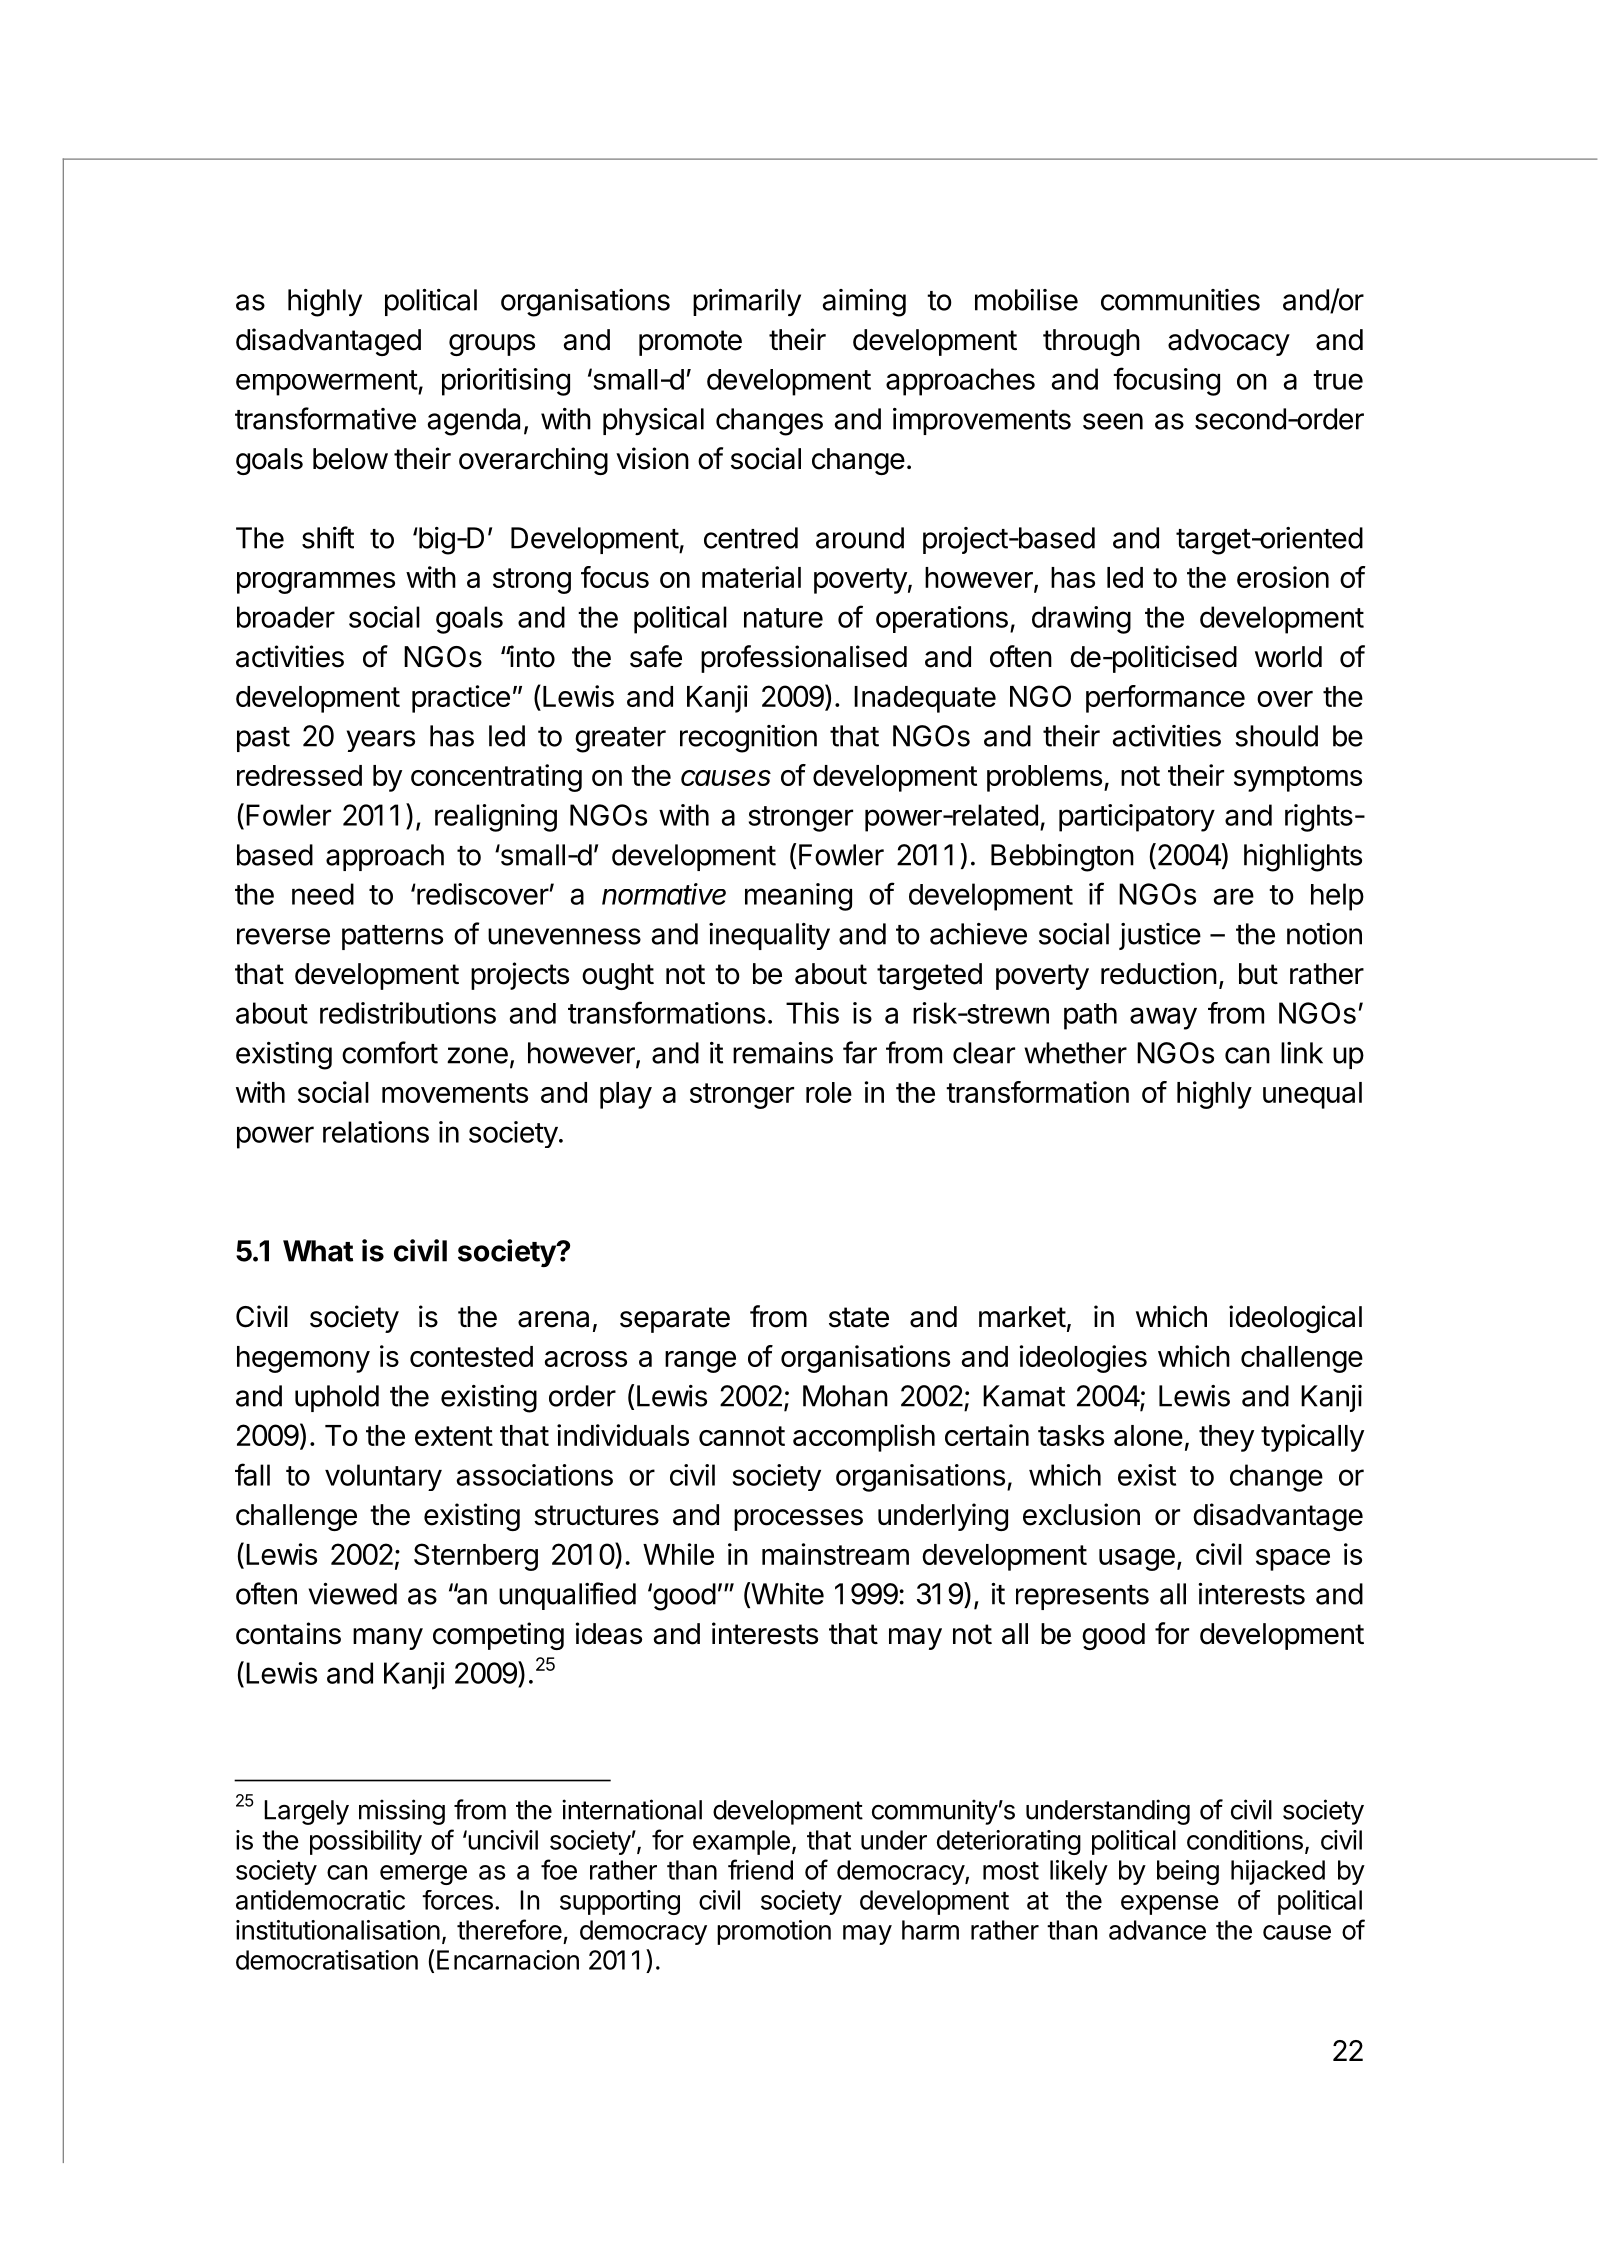 Image resolution: width=1598 pixels, height=2260 pixels. What do you see at coordinates (747, 302) in the document?
I see `primarily` at bounding box center [747, 302].
